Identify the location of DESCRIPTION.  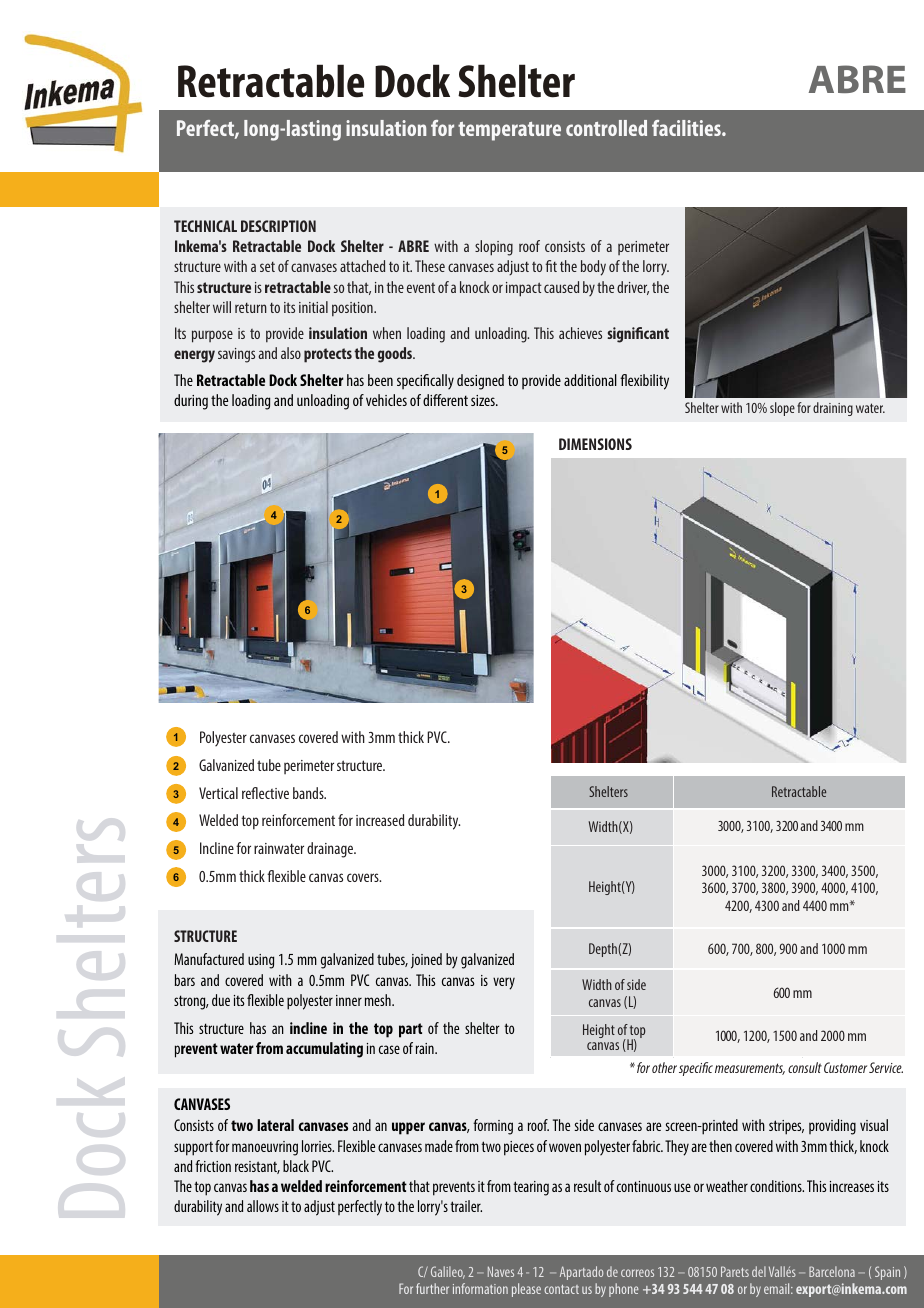
(278, 226).
